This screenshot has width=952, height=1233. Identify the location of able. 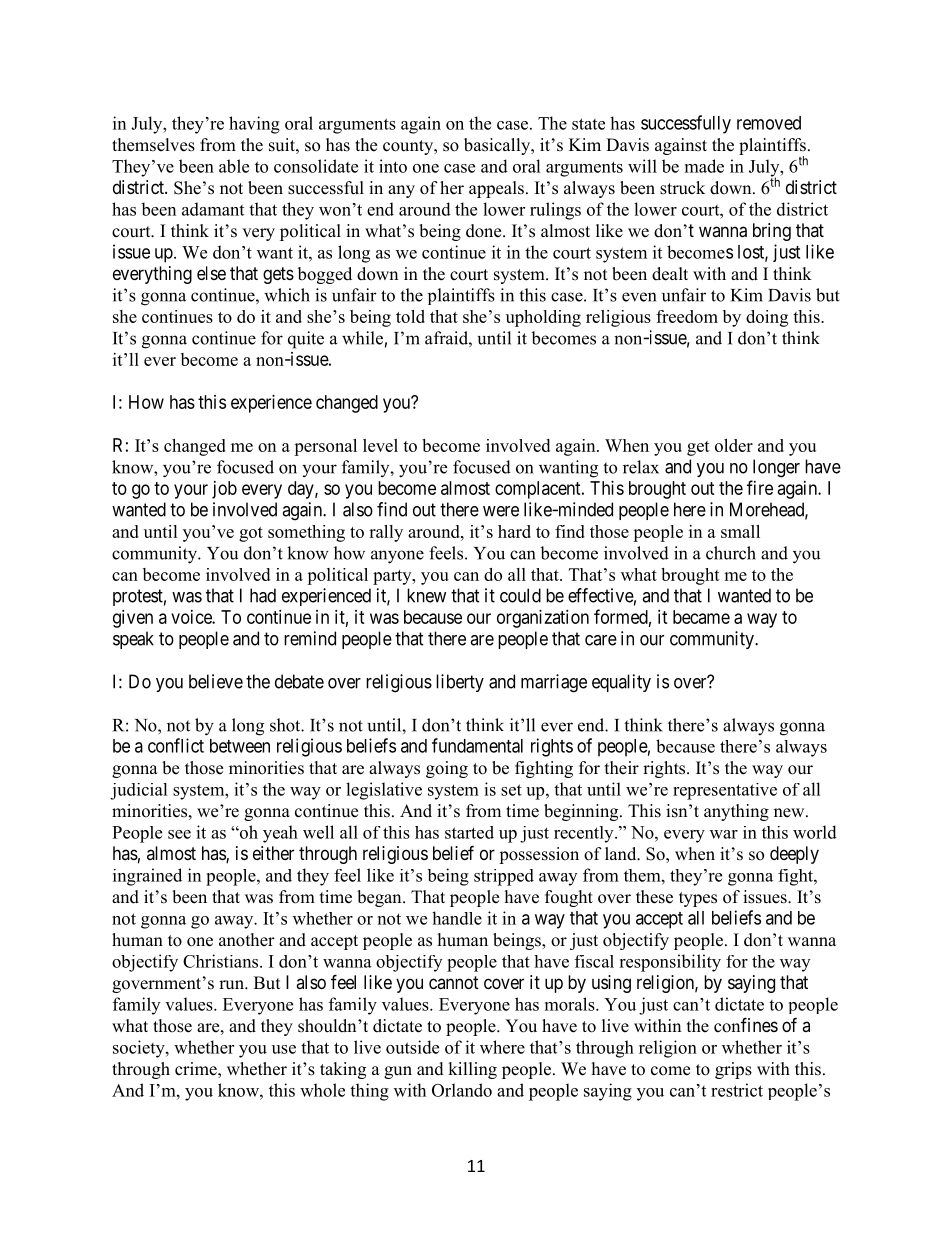
(234, 166).
